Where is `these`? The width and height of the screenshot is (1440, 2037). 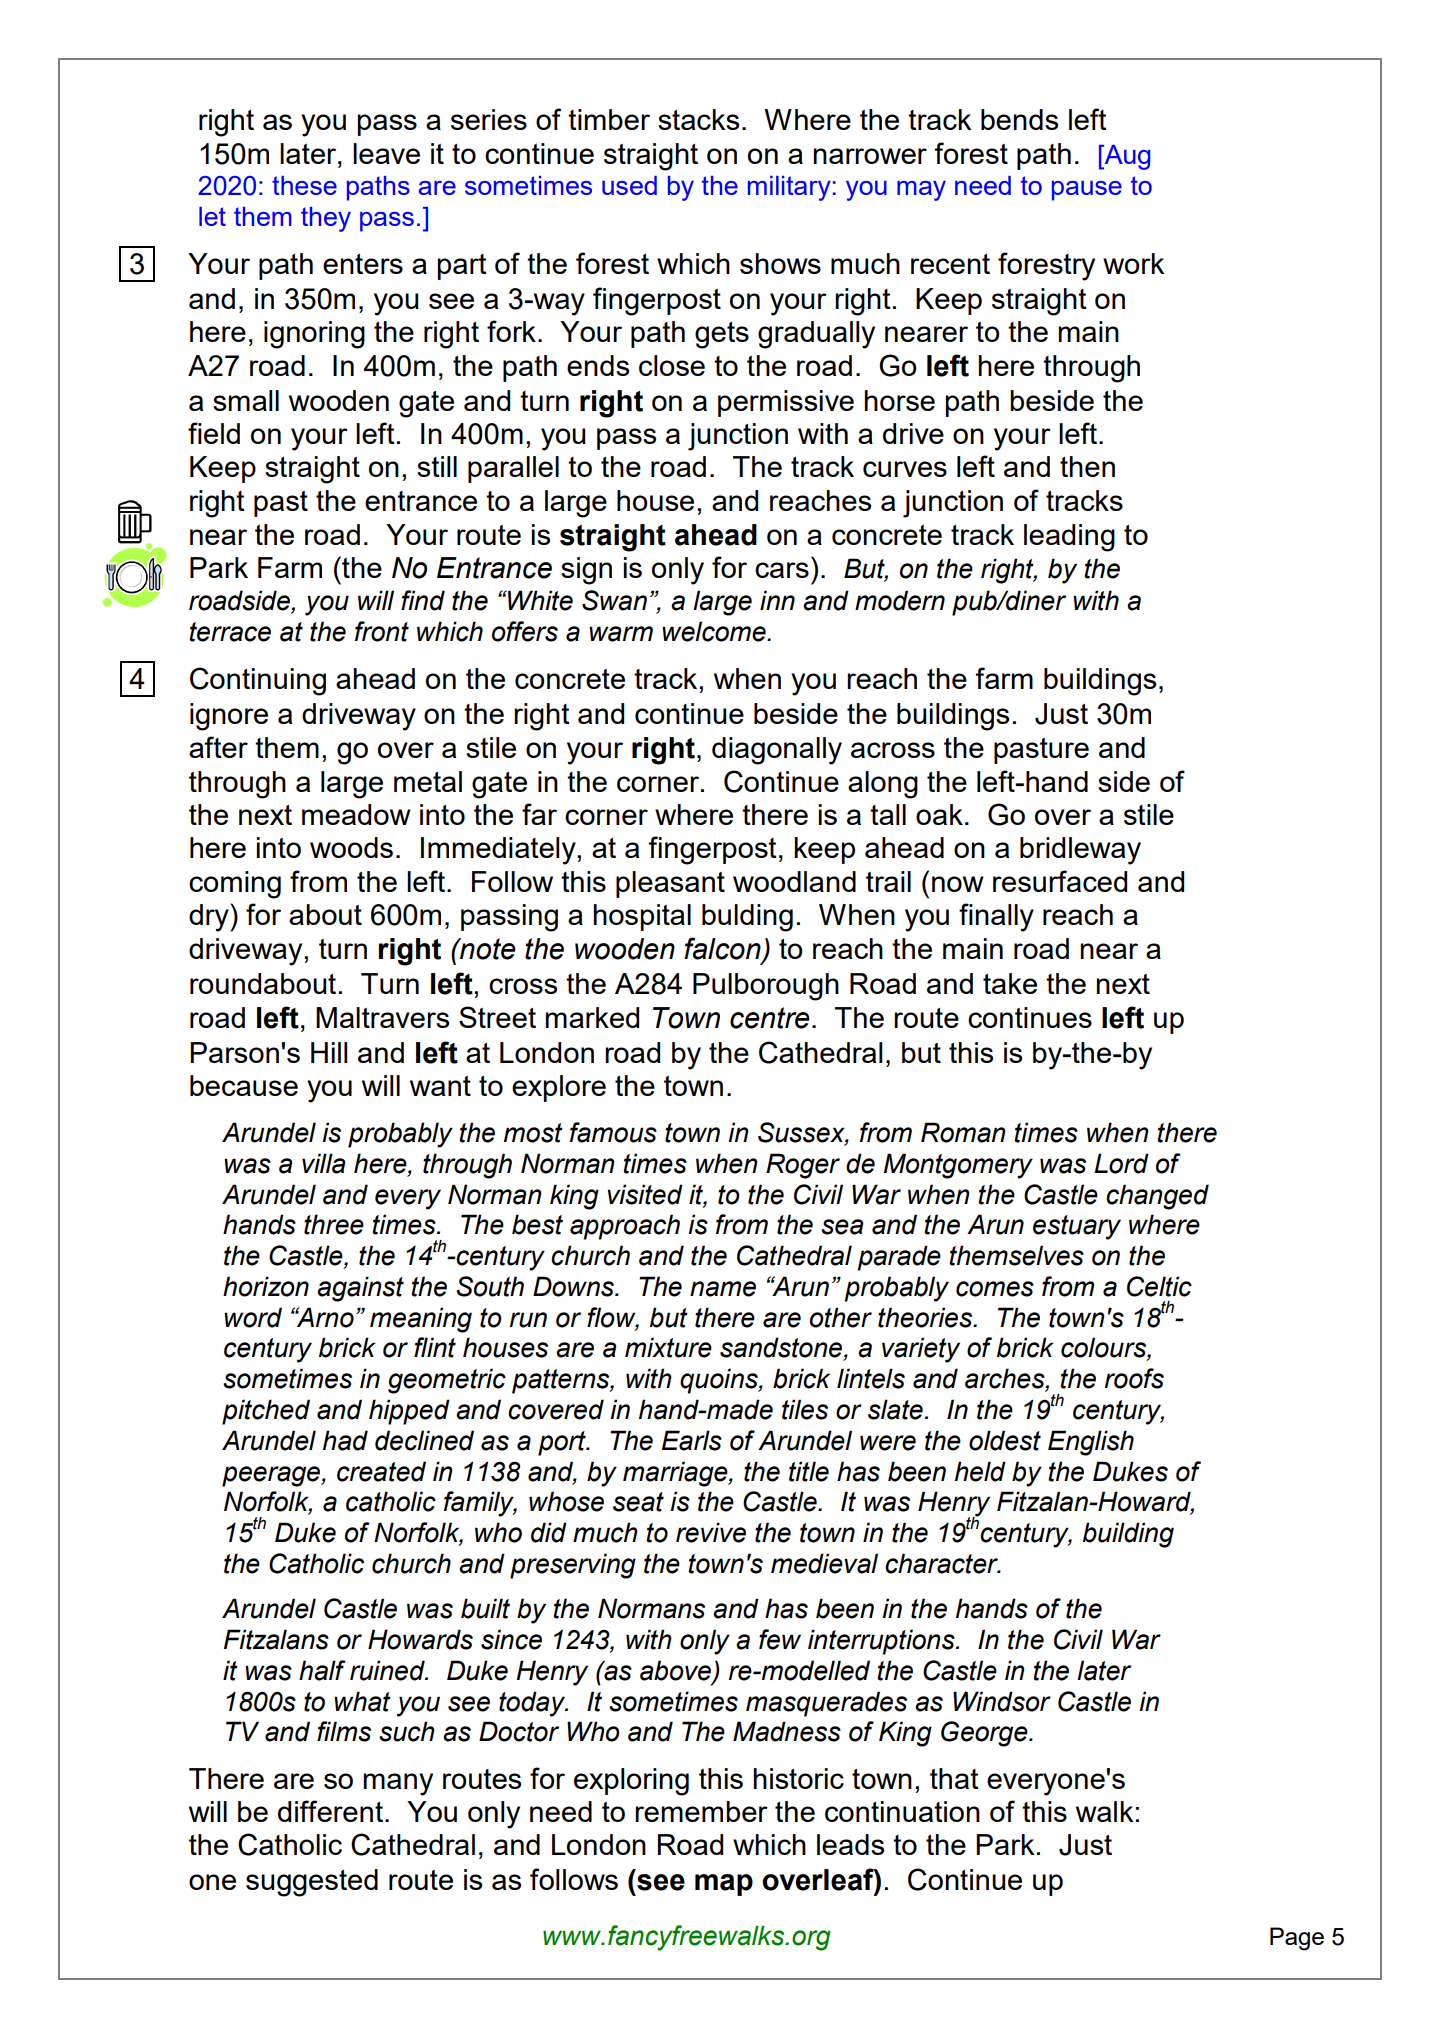
these is located at coordinates (304, 185).
